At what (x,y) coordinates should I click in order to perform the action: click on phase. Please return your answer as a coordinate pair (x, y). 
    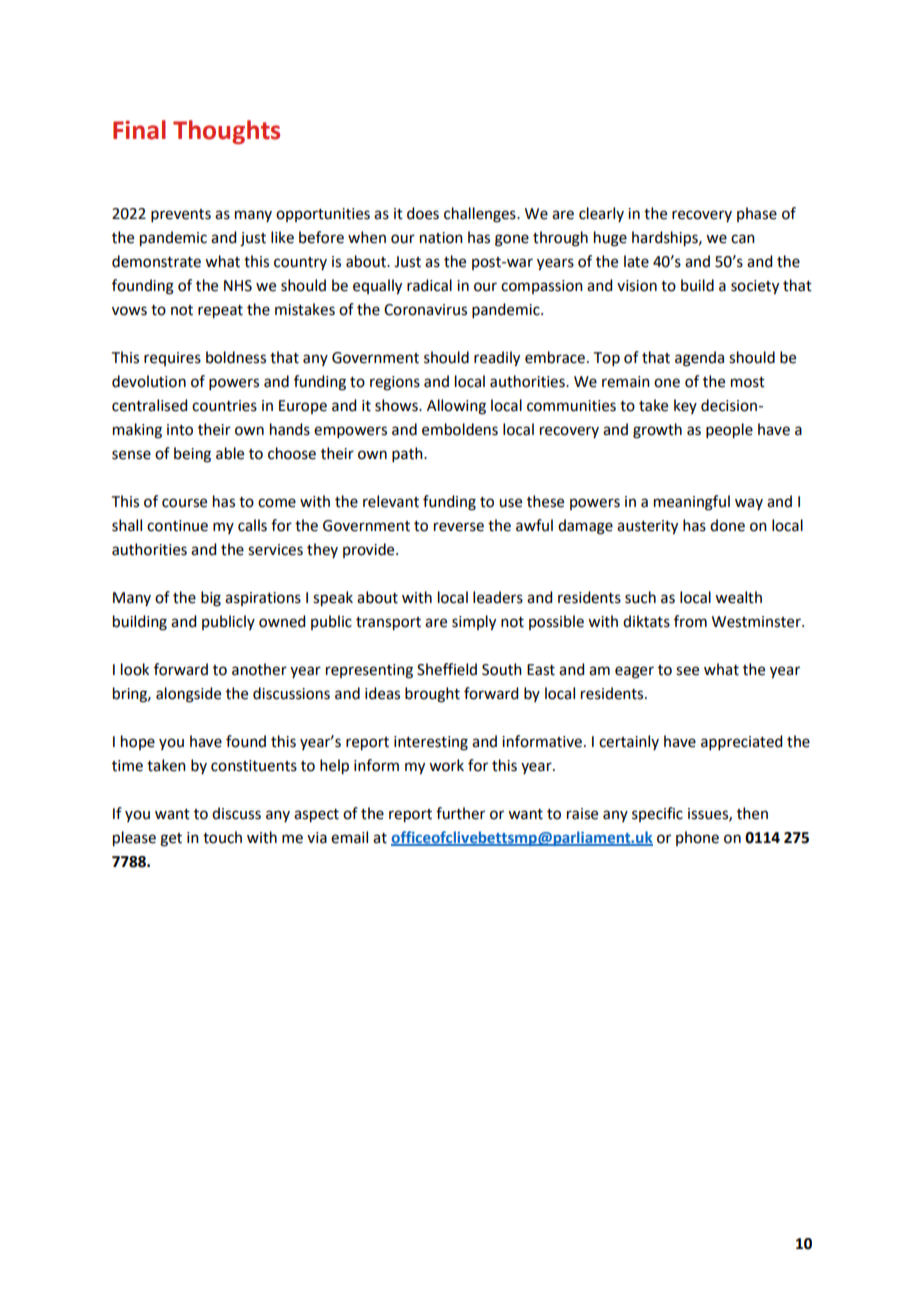
    Looking at the image, I should click on (757, 214).
